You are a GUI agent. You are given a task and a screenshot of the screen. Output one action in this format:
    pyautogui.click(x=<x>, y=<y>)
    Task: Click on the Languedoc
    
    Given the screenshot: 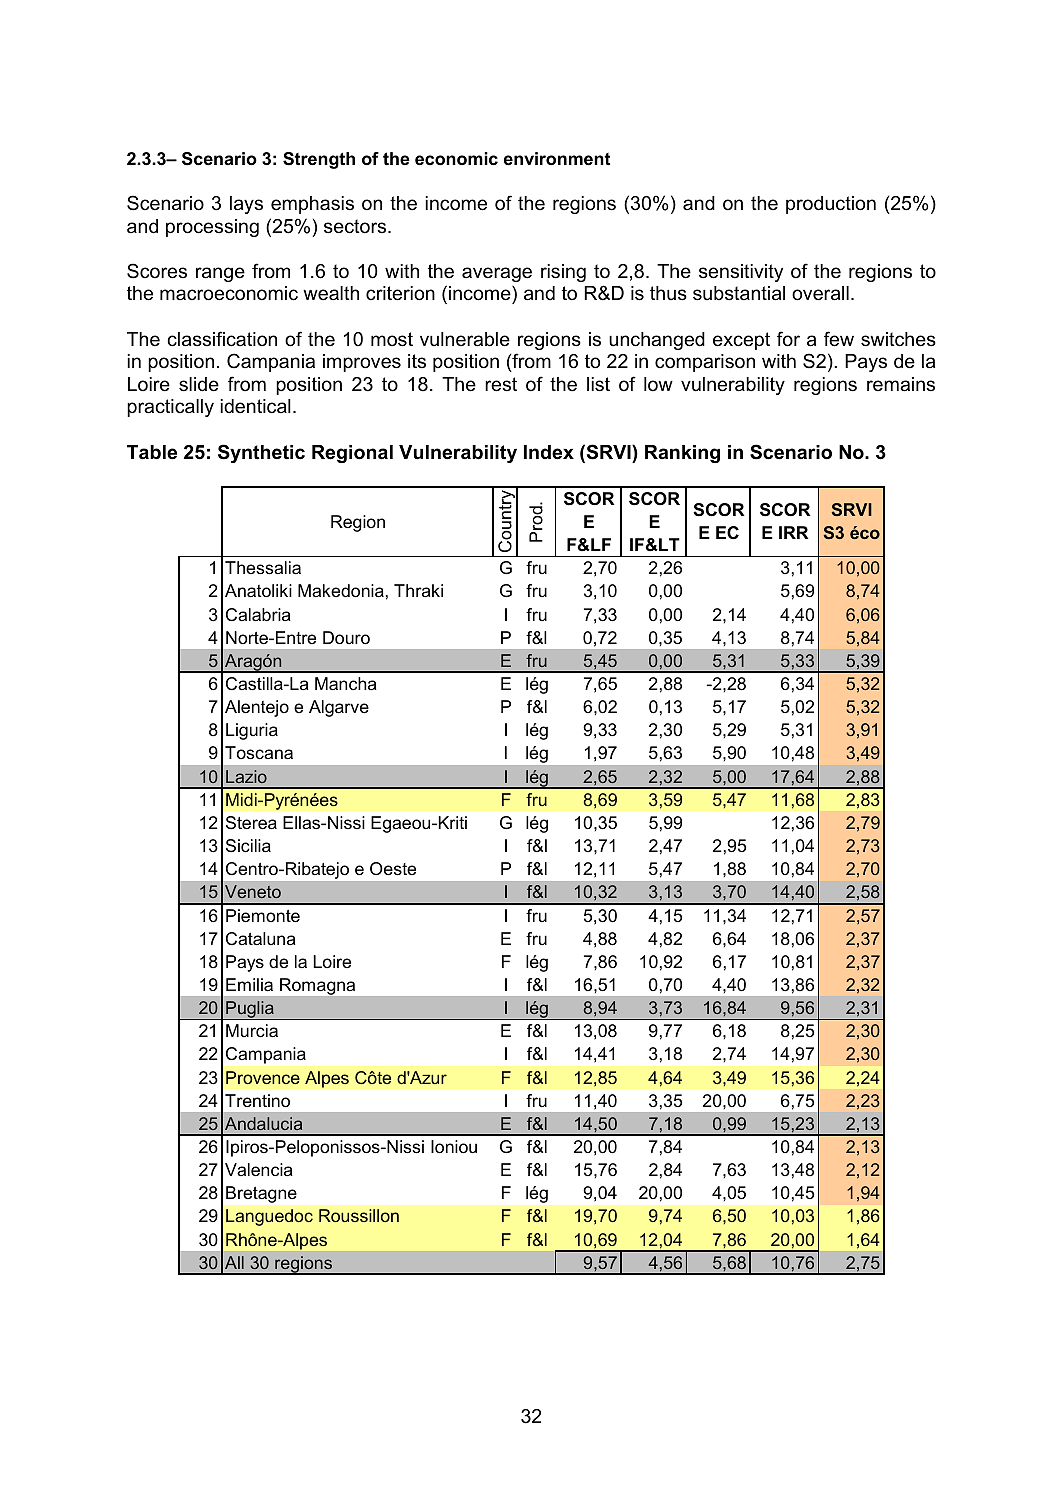 What is the action you would take?
    pyautogui.click(x=269, y=1217)
